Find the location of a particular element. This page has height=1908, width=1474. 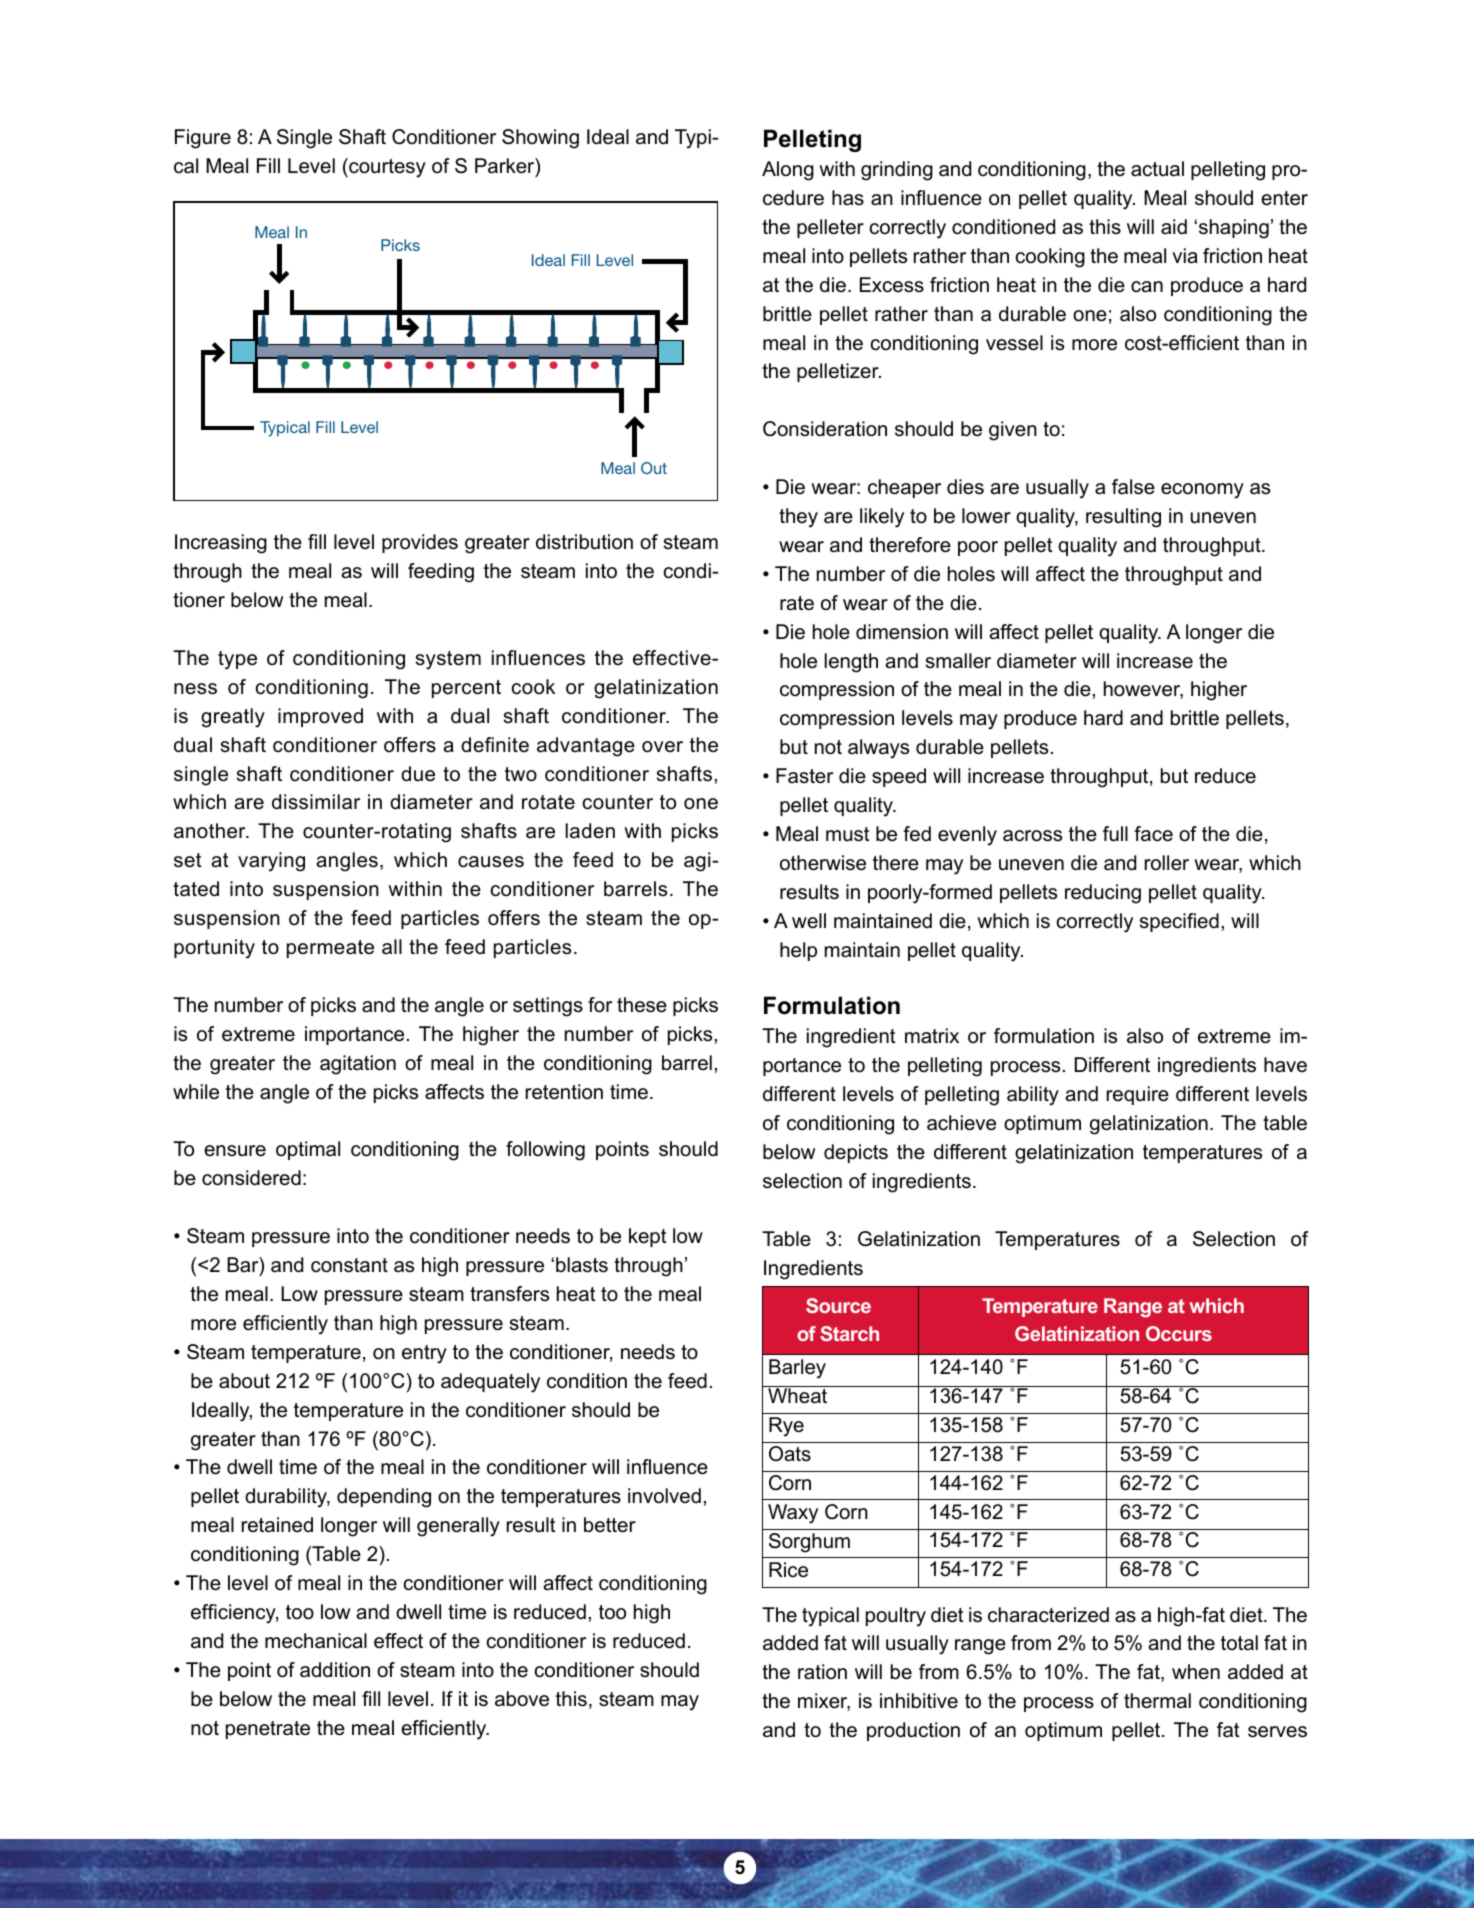

Along is located at coordinates (788, 171).
